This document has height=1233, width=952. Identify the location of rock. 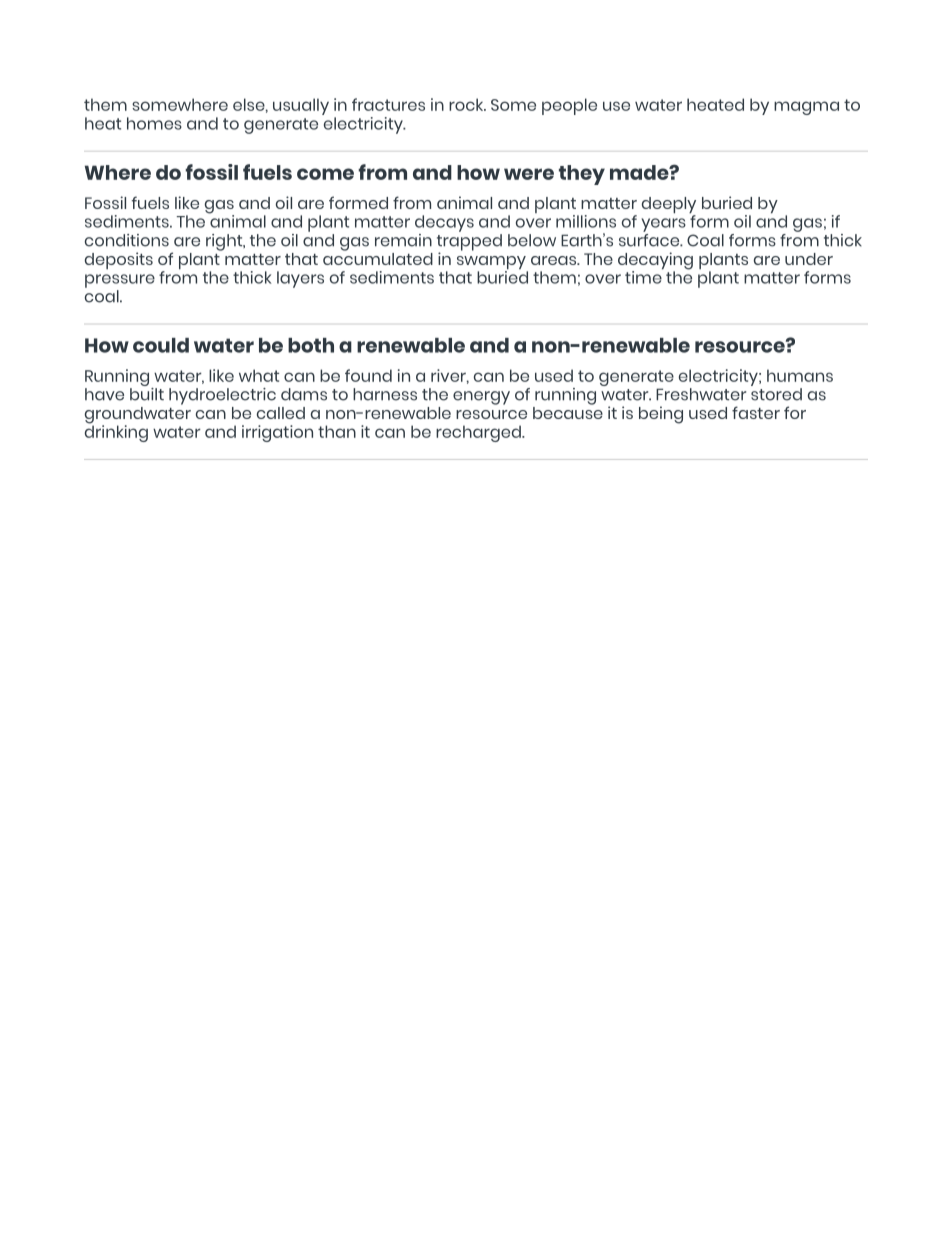
(467, 104).
